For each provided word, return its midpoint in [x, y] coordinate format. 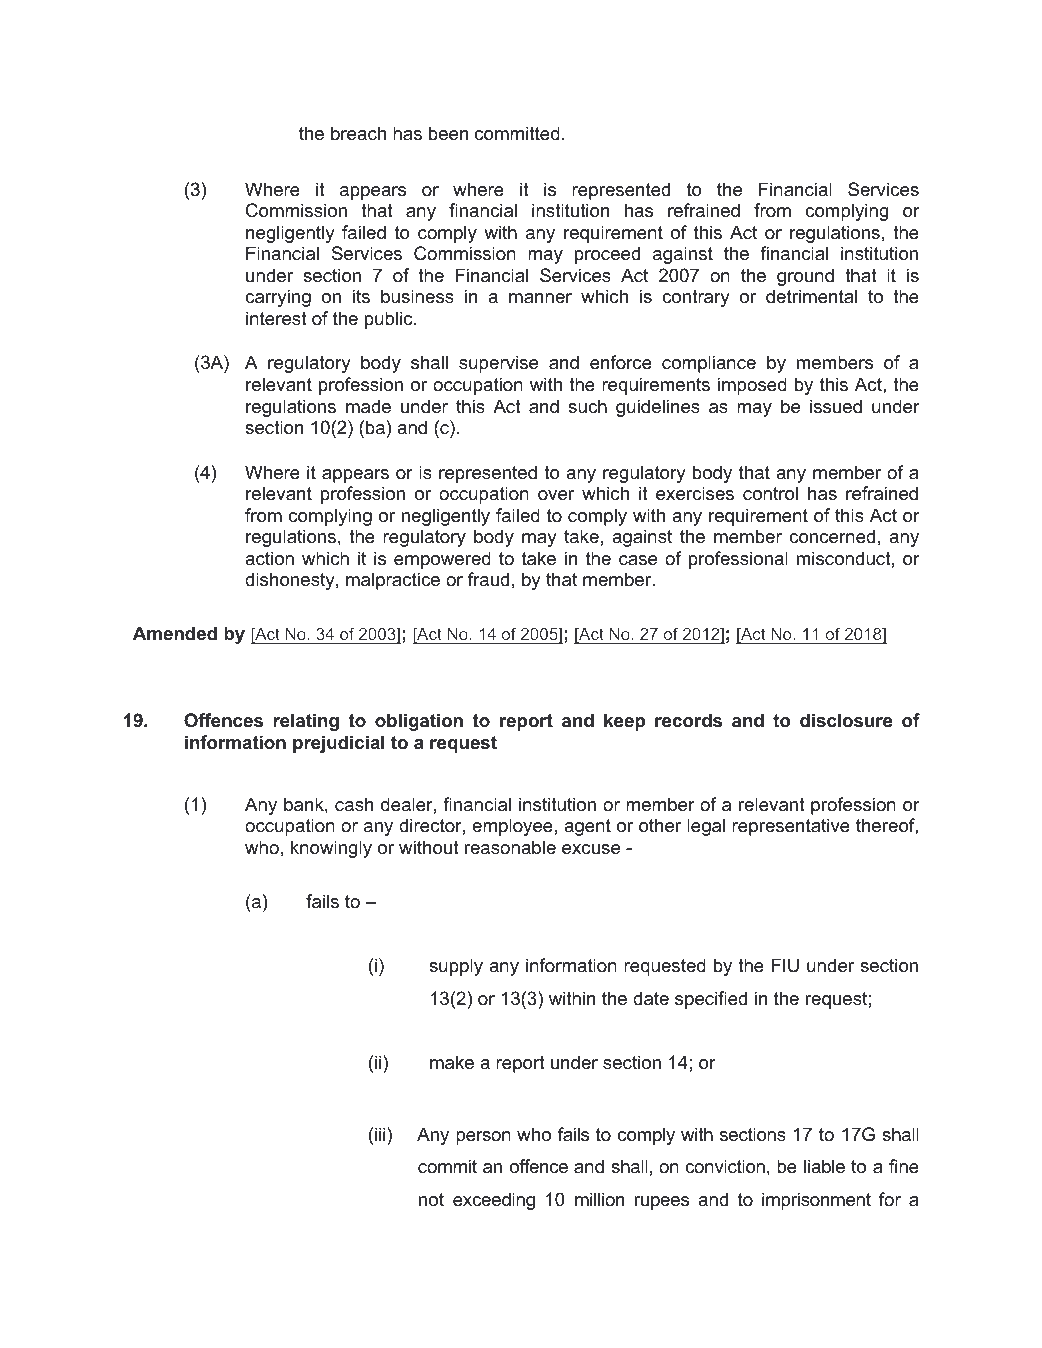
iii [381, 1134]
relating [306, 722]
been [448, 133]
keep [625, 722]
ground [805, 277]
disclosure [846, 720]
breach [358, 133]
